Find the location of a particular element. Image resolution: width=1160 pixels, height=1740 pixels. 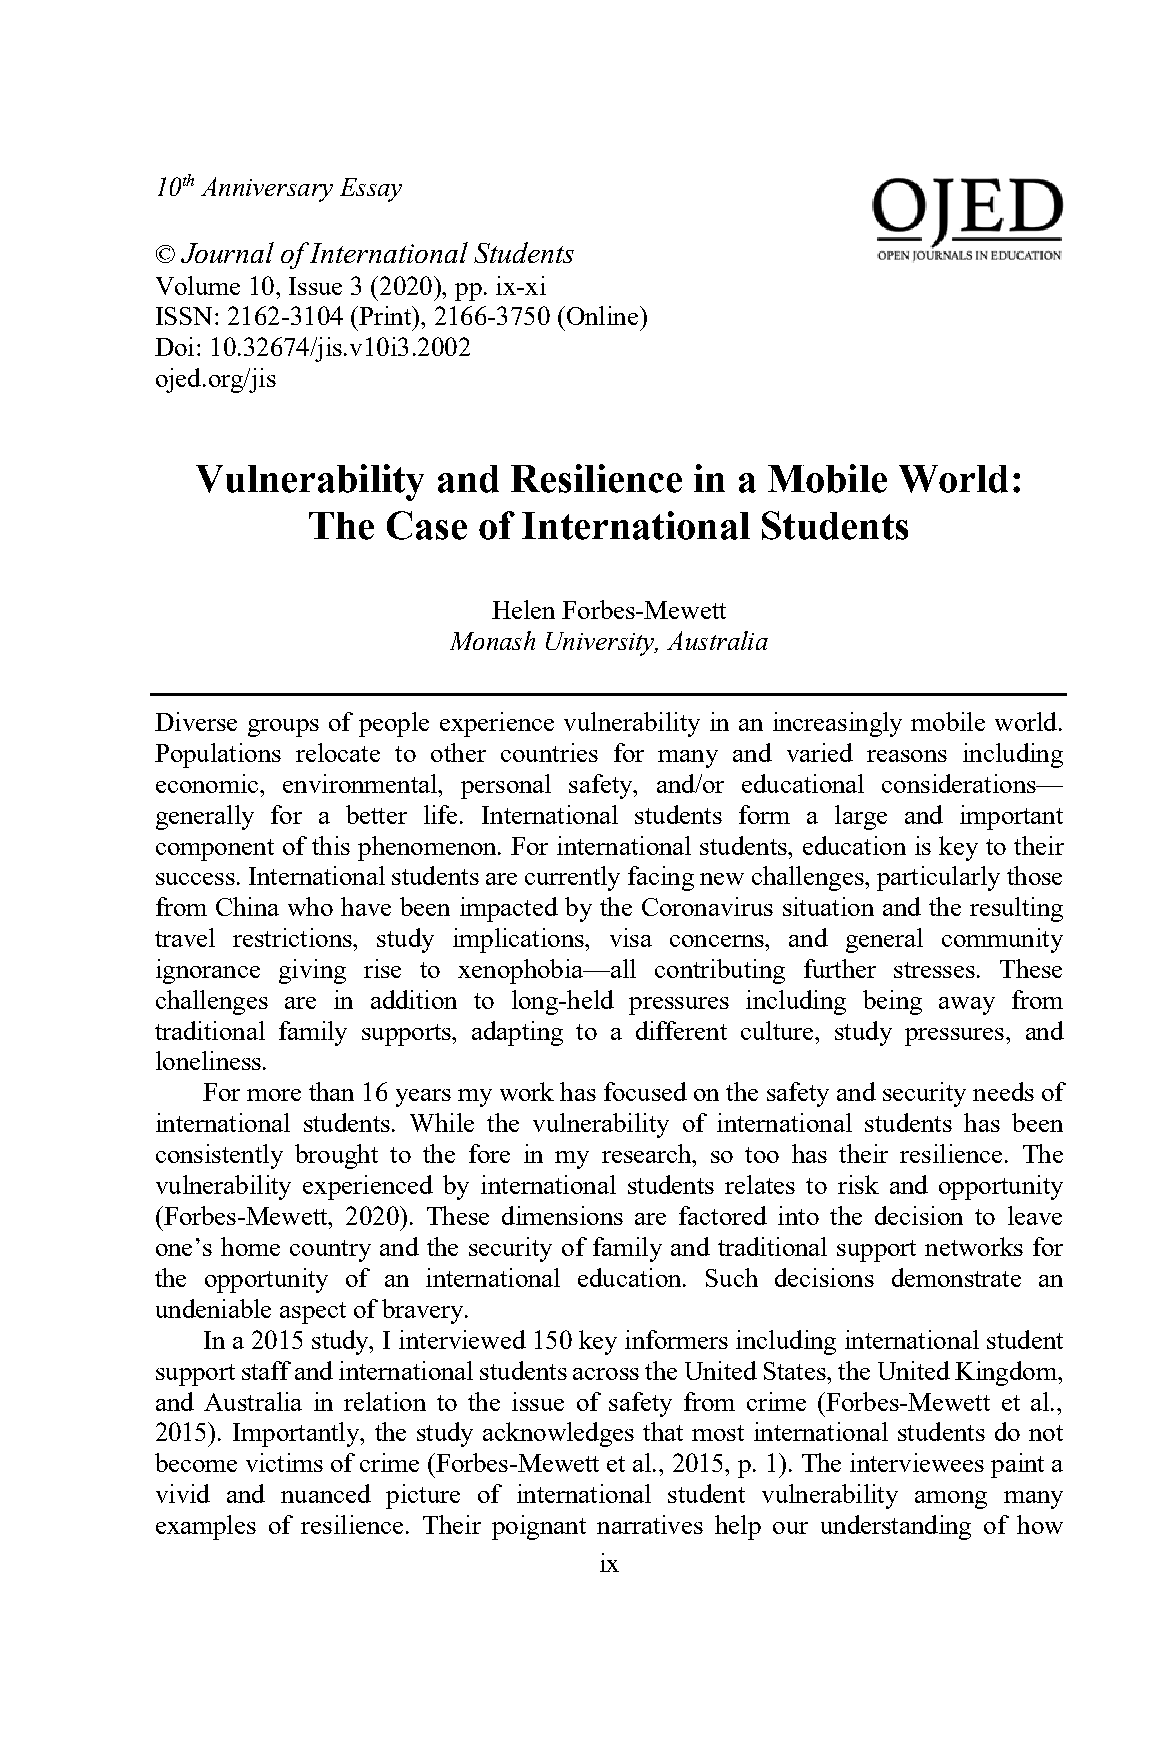

victims is located at coordinates (284, 1462).
